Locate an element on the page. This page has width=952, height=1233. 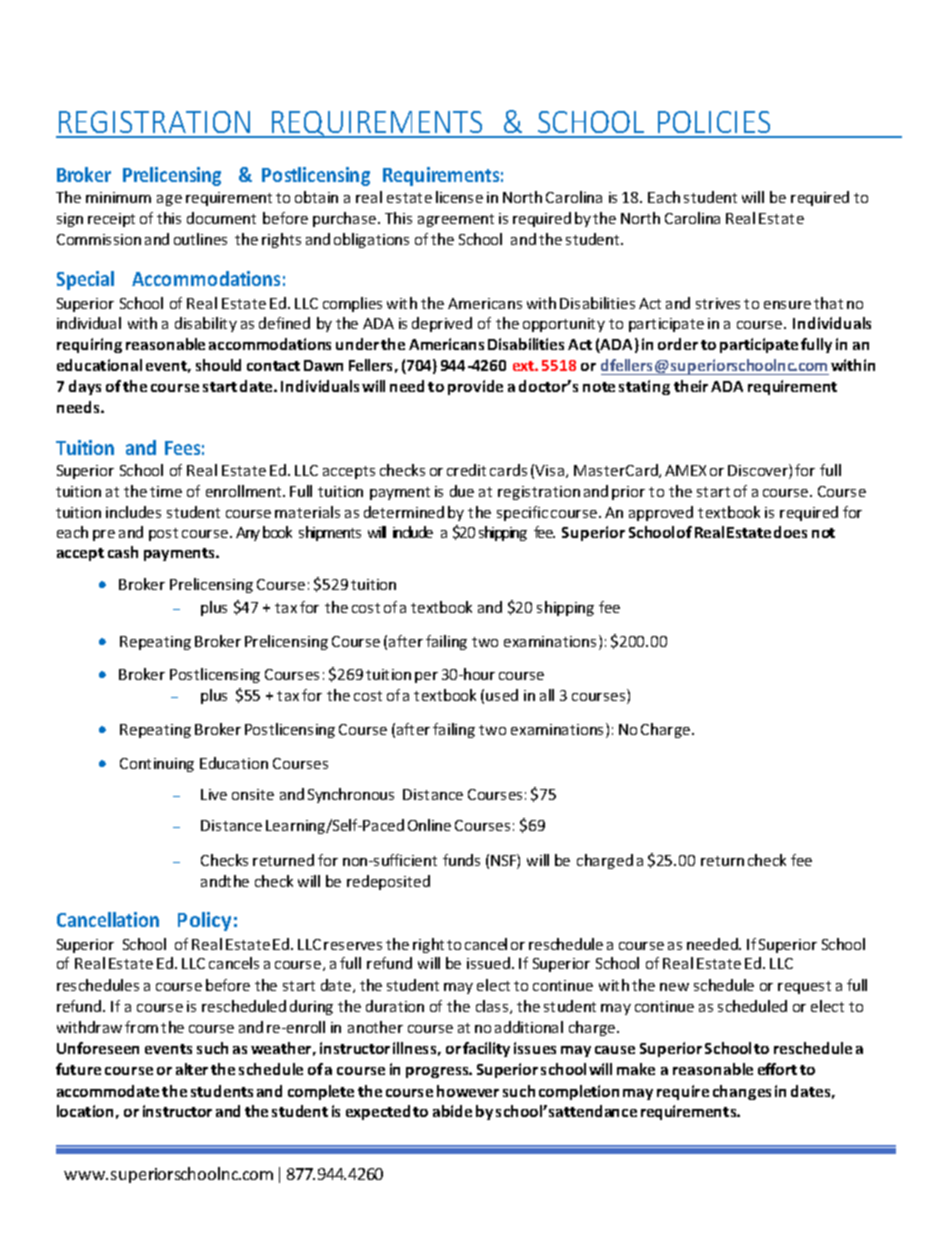
alter is located at coordinates (192, 1069).
